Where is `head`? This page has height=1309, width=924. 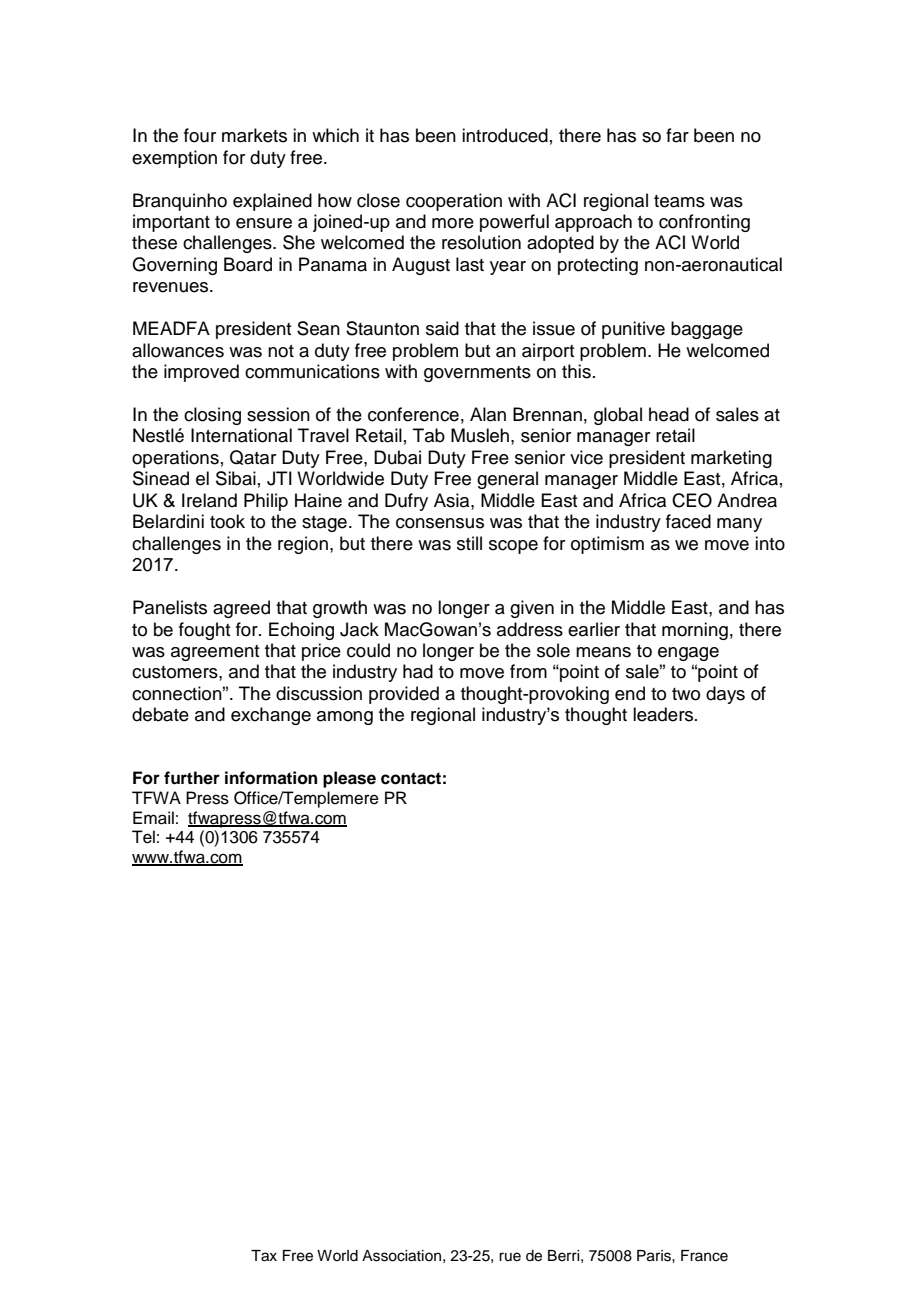 head is located at coordinates (669, 414).
